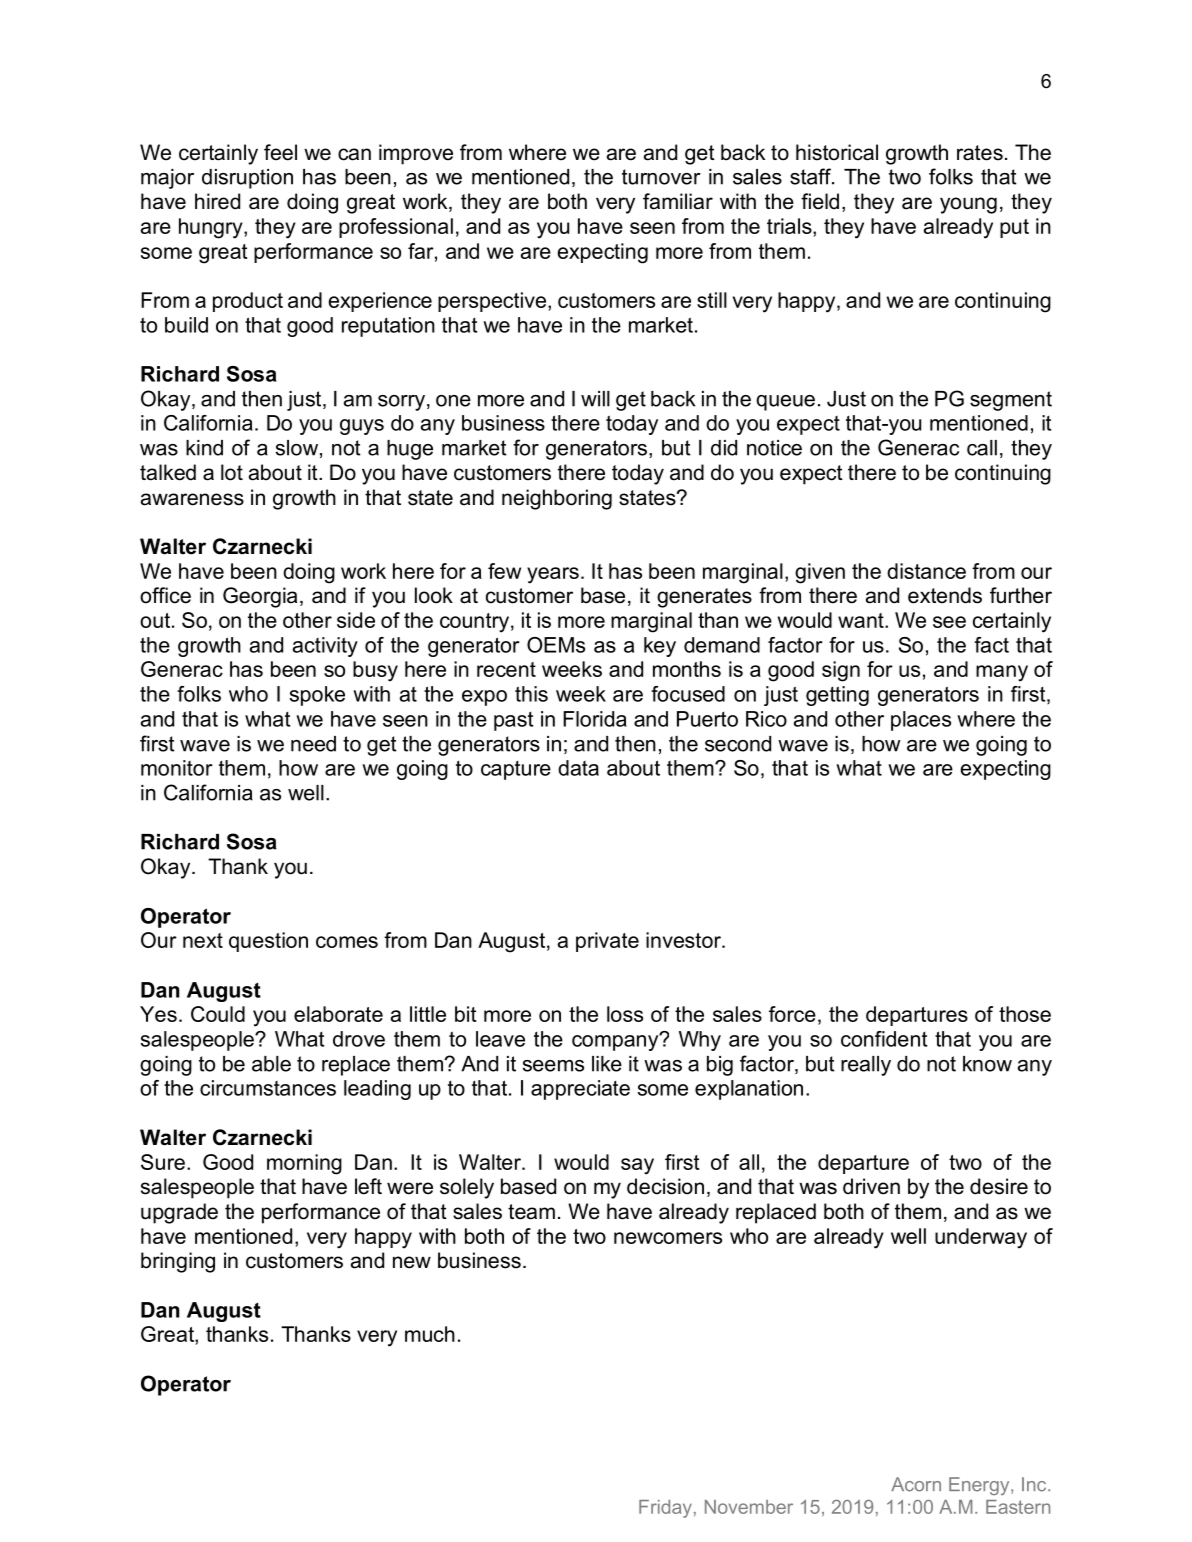 This document has width=1192, height=1542. What do you see at coordinates (430, 1334) in the document?
I see `much` at bounding box center [430, 1334].
